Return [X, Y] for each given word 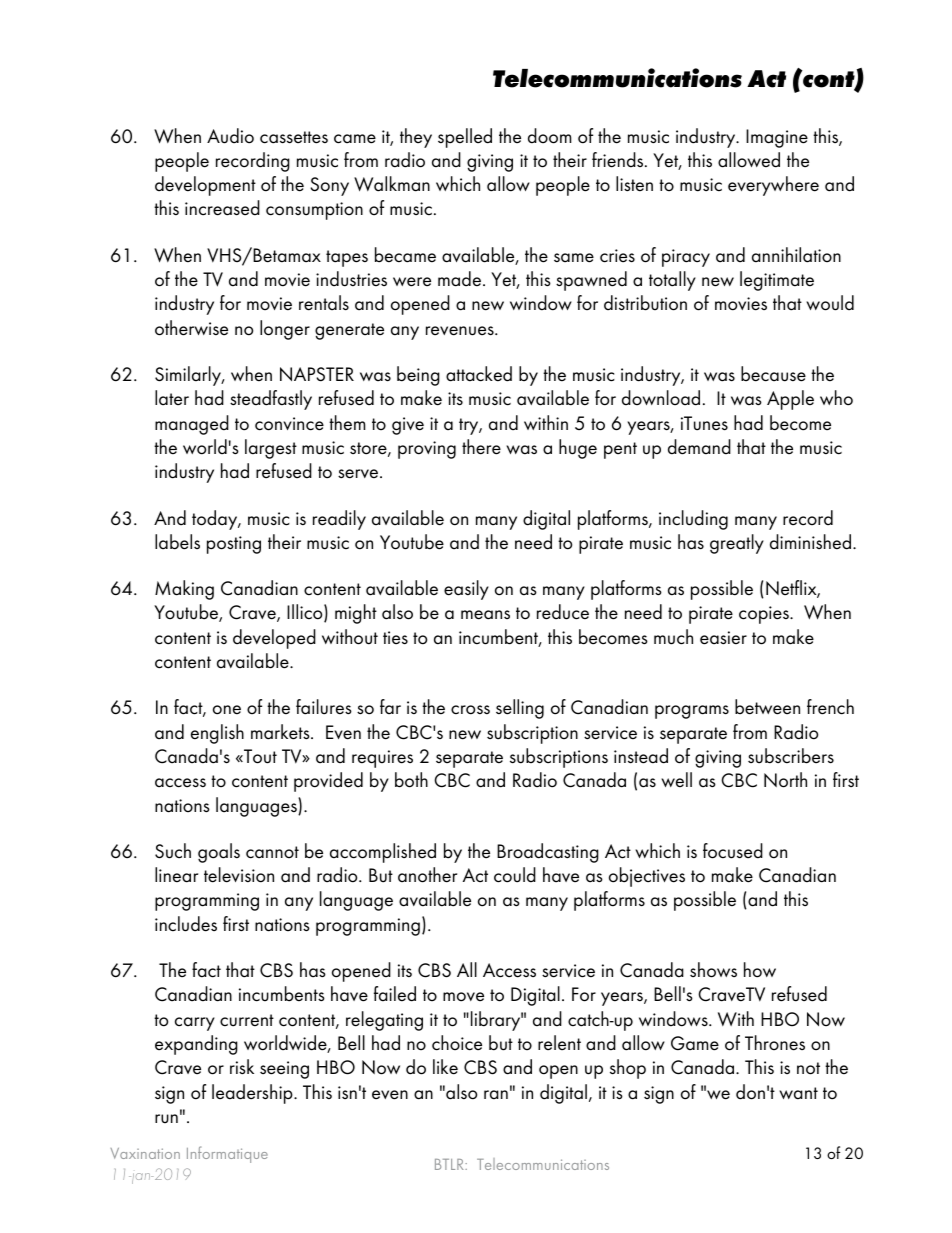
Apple [790, 400]
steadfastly [271, 400]
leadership [253, 1094]
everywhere [773, 186]
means [485, 615]
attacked [479, 374]
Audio [230, 136]
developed [274, 639]
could [515, 875]
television [239, 875]
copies [765, 615]
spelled [465, 138]
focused [733, 851]
